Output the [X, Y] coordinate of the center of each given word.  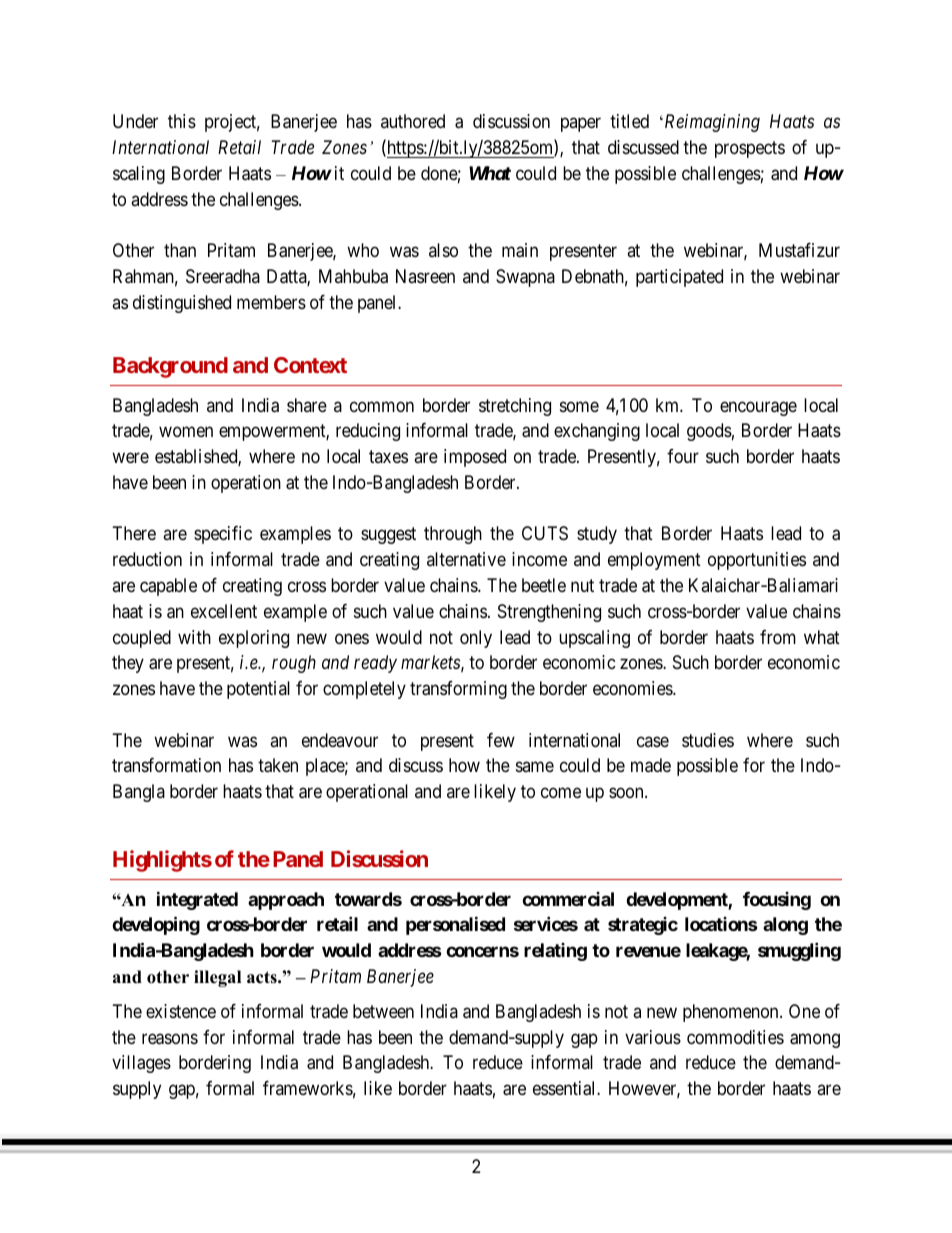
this [182, 121]
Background [170, 367]
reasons [170, 1039]
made [651, 765]
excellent [224, 611]
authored [413, 121]
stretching [515, 407]
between [383, 1011]
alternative [466, 559]
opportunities [757, 561]
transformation [166, 765]
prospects [750, 149]
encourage [758, 408]
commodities [735, 1037]
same [535, 767]
